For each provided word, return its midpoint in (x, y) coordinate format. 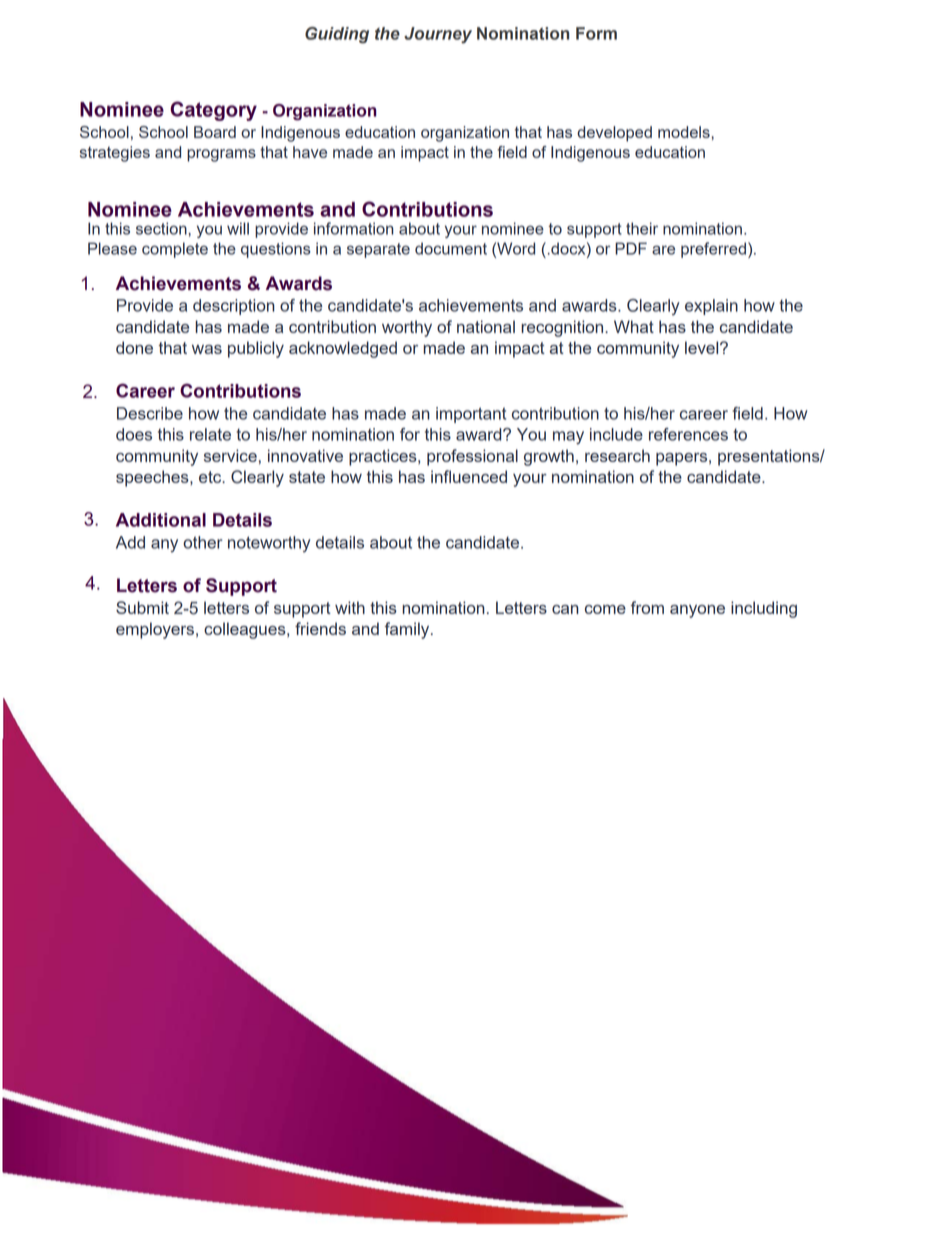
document (451, 248)
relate (210, 434)
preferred (713, 250)
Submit (142, 607)
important (471, 415)
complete (175, 250)
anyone (697, 611)
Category (213, 111)
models (685, 132)
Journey (438, 35)
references (688, 434)
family (408, 630)
